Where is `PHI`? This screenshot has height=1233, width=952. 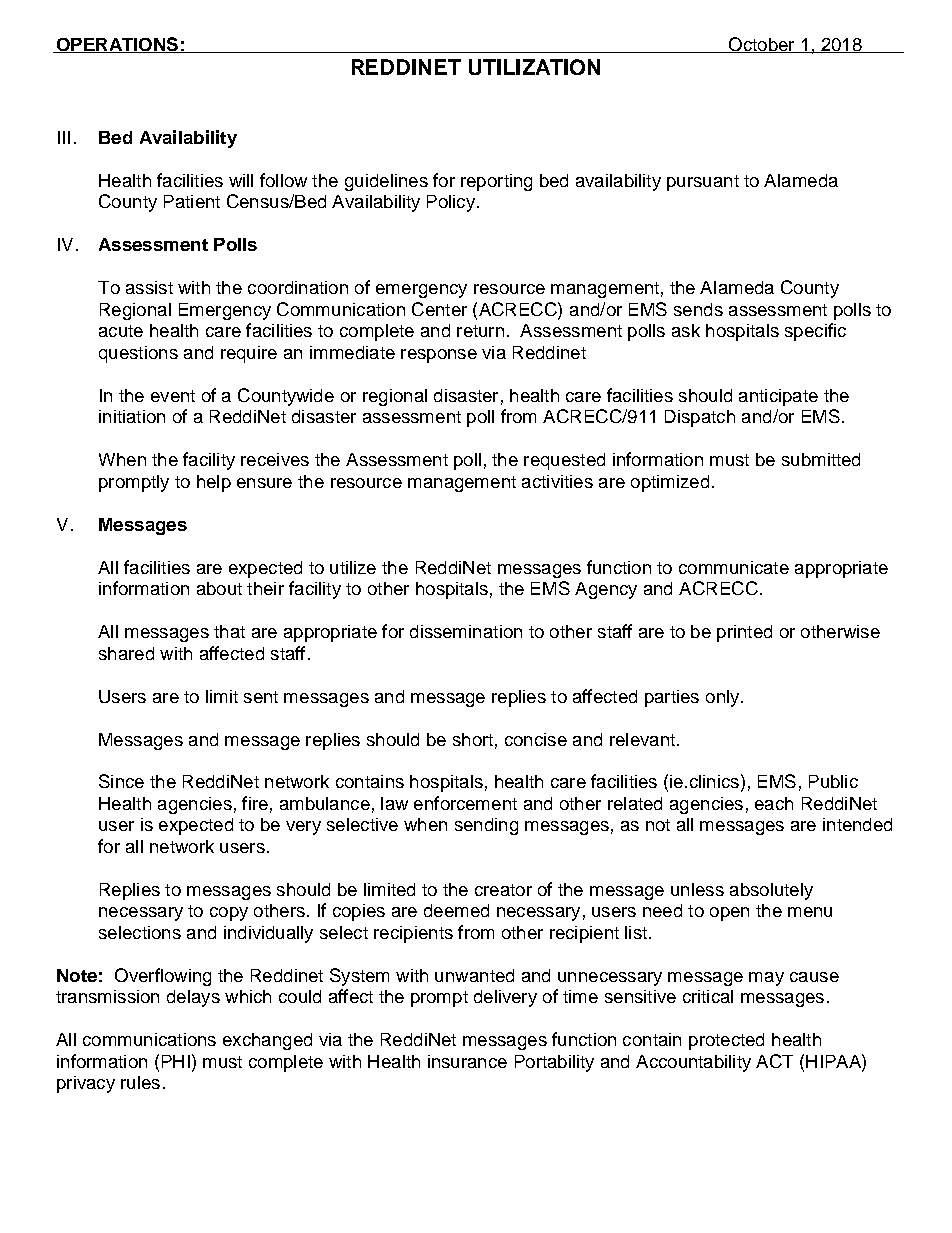
PHI is located at coordinates (176, 1061).
